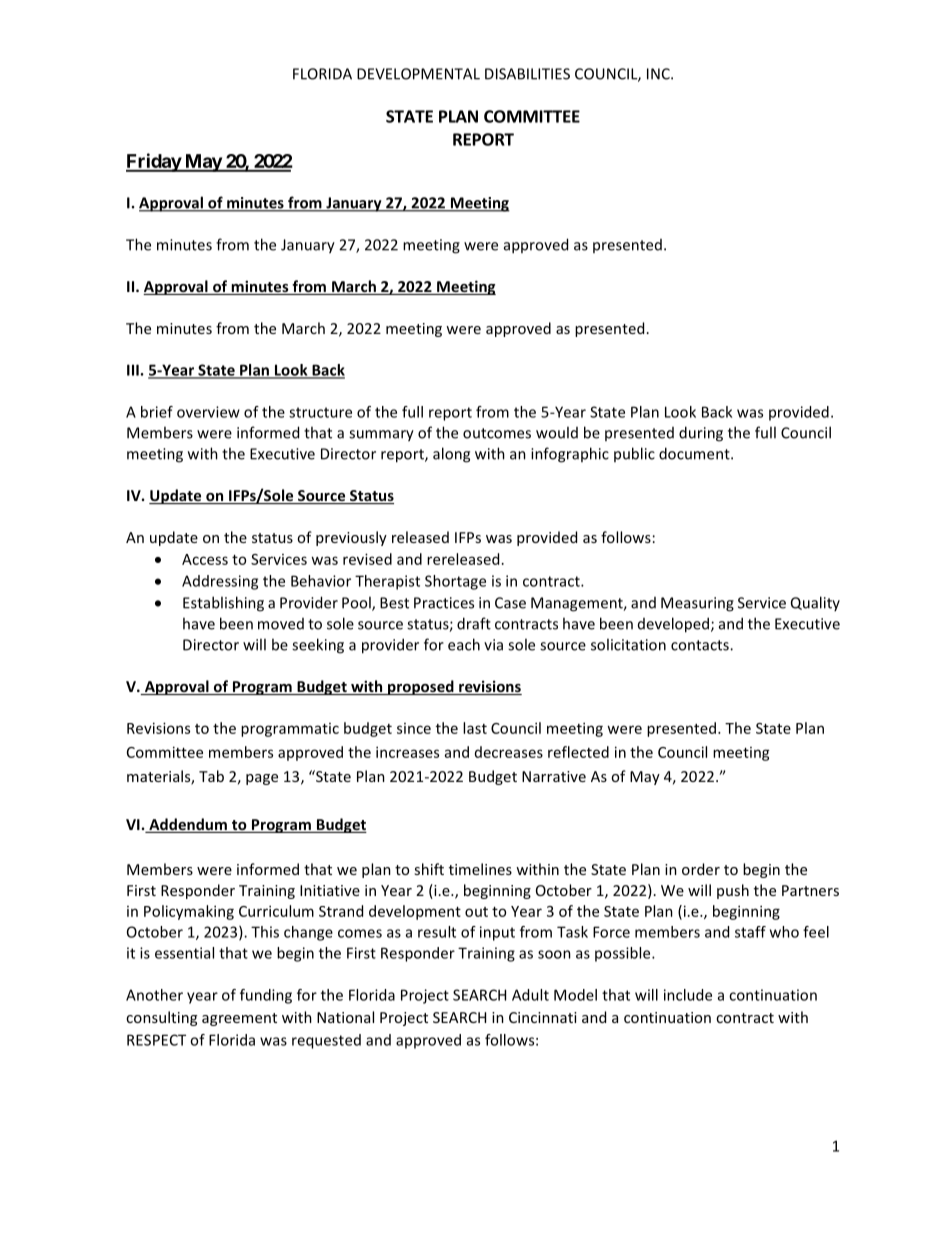 This screenshot has width=952, height=1233. What do you see at coordinates (509, 752) in the screenshot?
I see `decreases` at bounding box center [509, 752].
